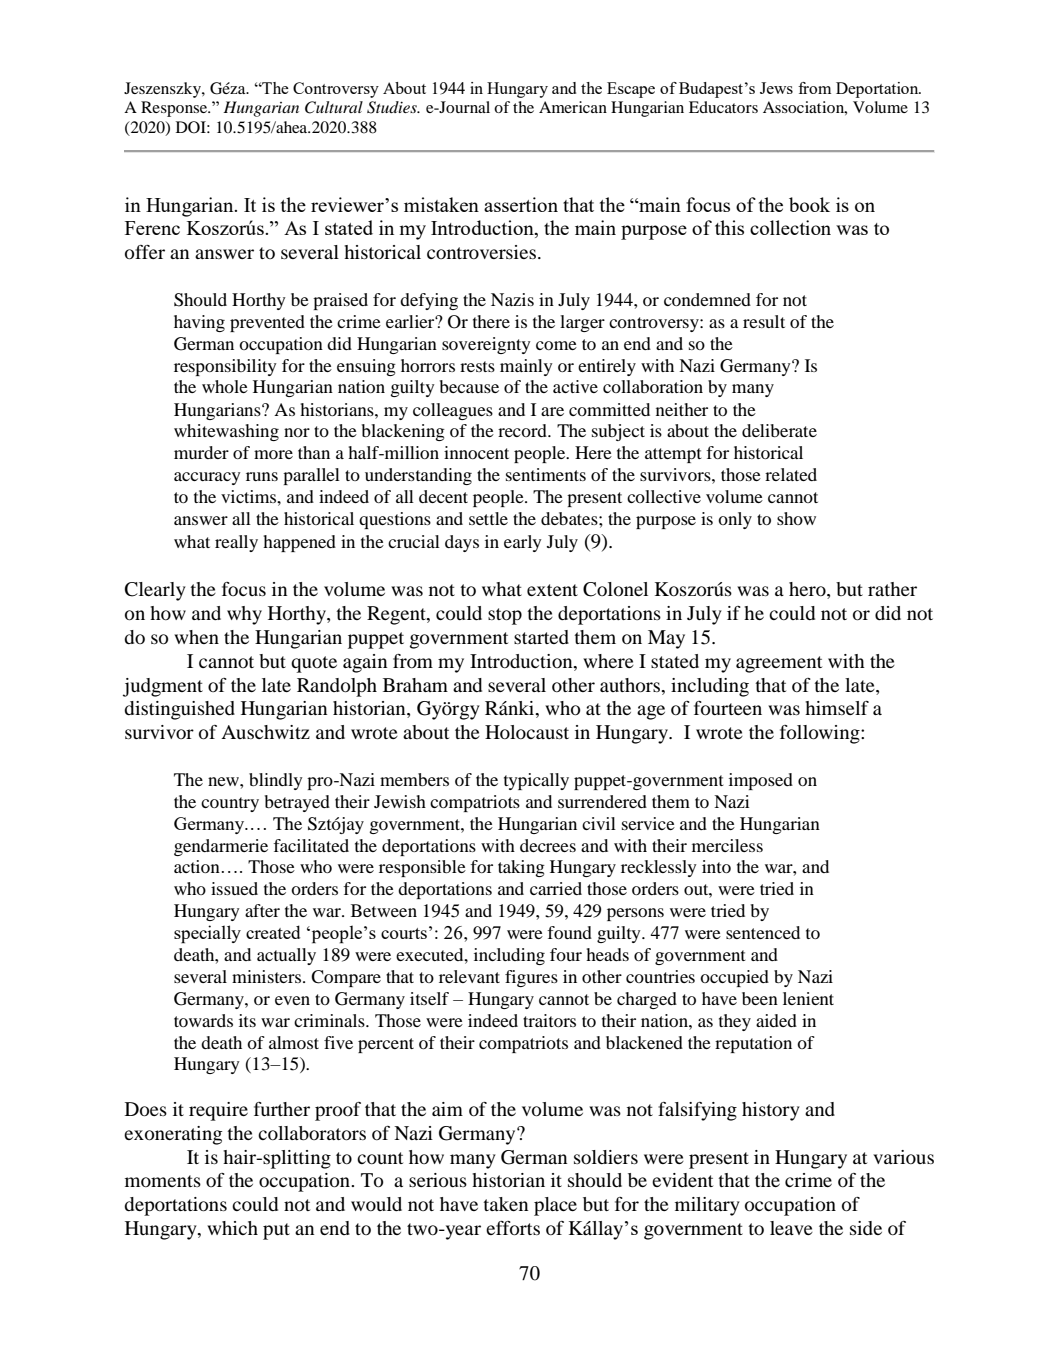 The width and height of the document is (1059, 1371). Describe the element at coordinates (727, 845) in the document. I see `merciless` at that location.
